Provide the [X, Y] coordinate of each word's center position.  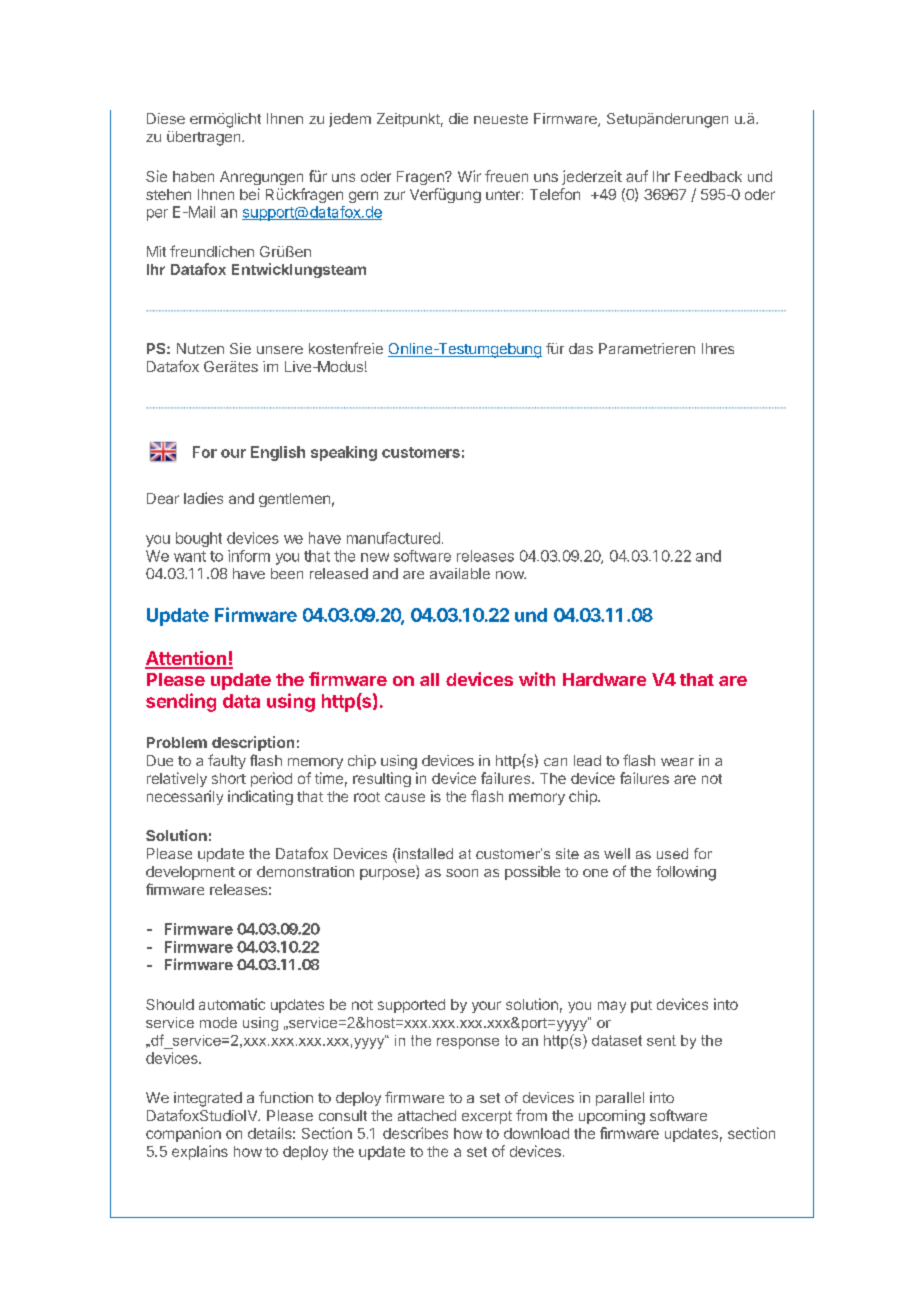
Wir [469, 176]
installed [424, 853]
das [581, 348]
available [460, 573]
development [190, 873]
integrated [208, 1099]
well [617, 853]
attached [427, 1115]
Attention [186, 659]
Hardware [604, 679]
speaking [344, 453]
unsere [280, 350]
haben [193, 176]
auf [637, 176]
